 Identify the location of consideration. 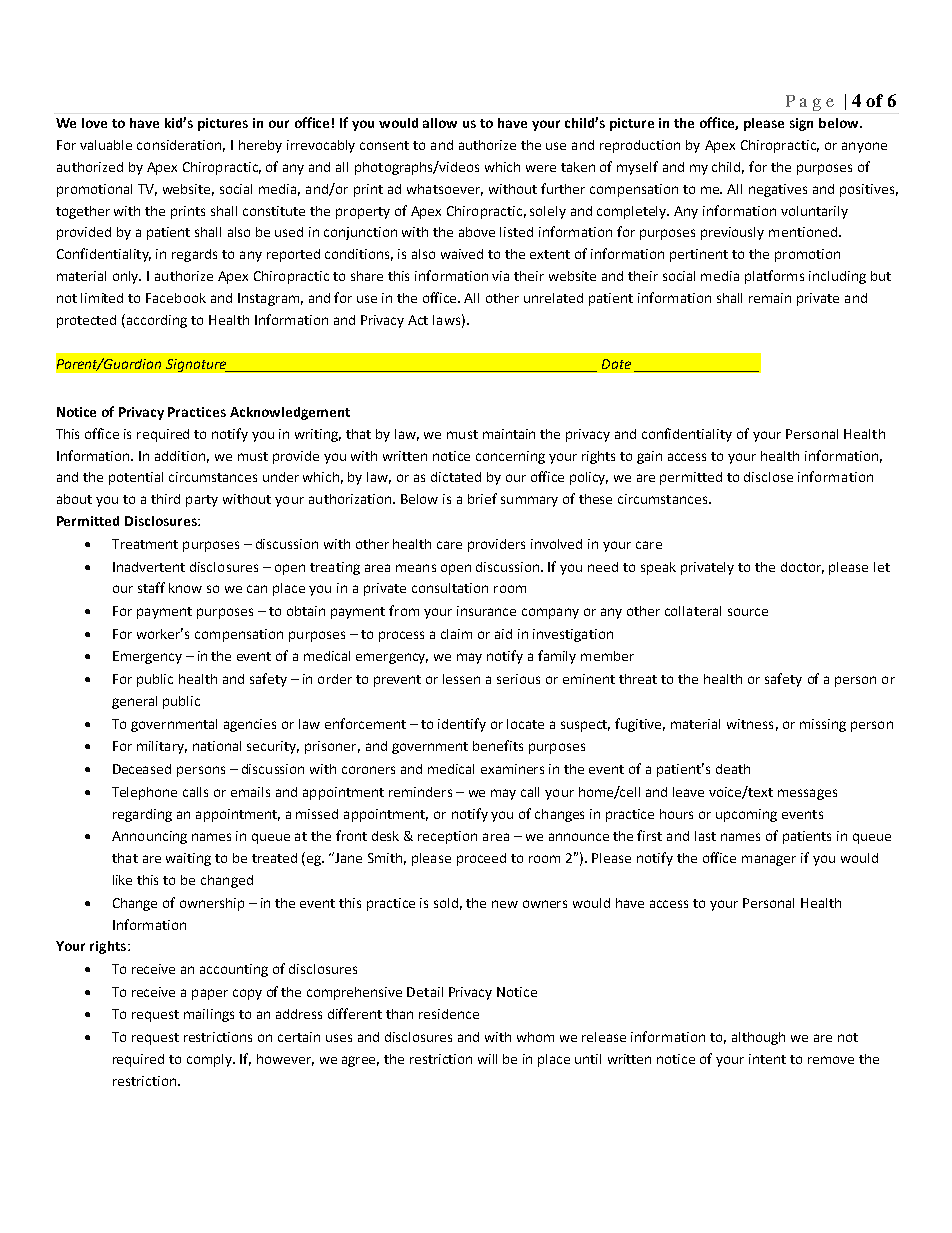
(181, 146).
